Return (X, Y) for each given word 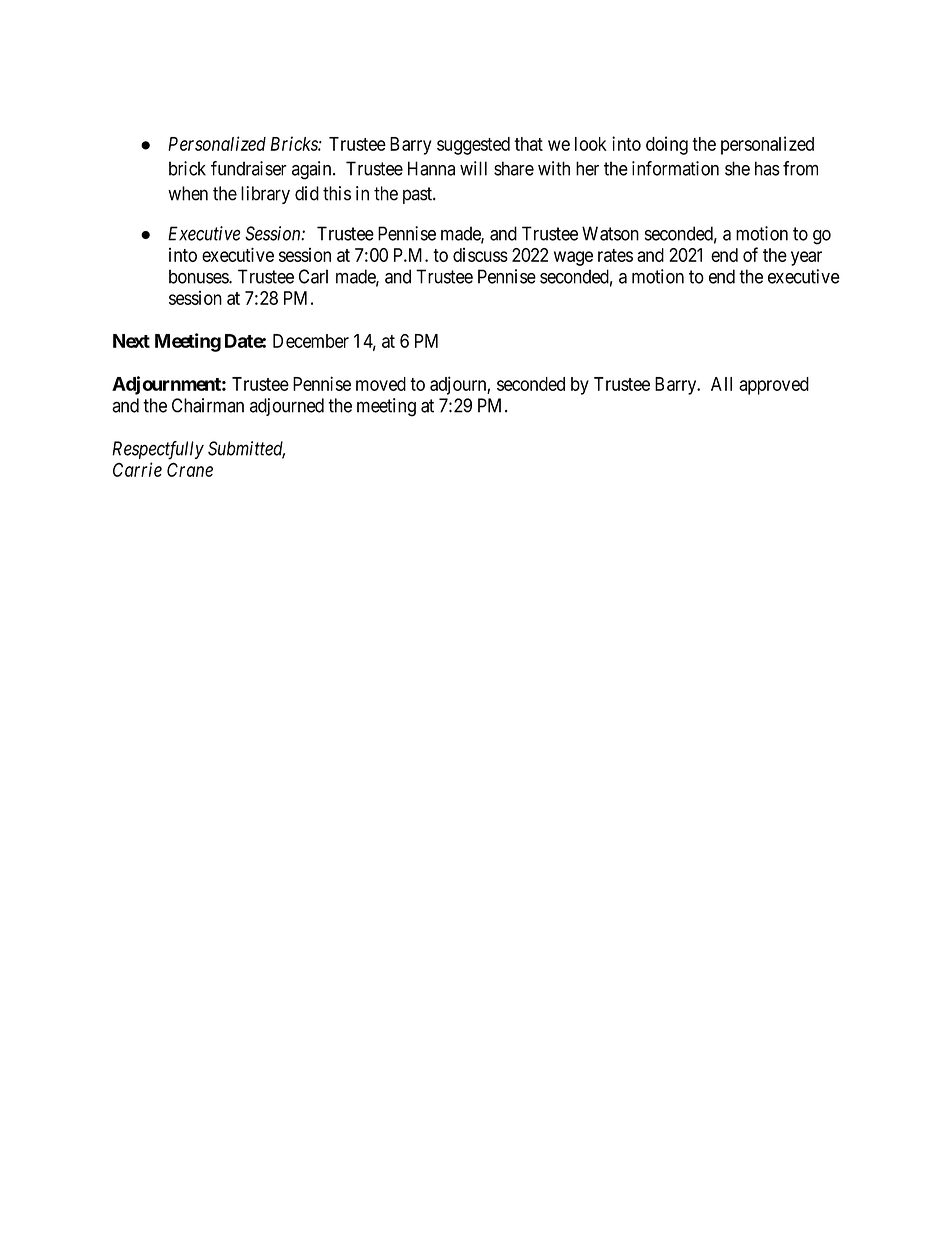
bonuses (199, 276)
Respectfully (158, 450)
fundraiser (249, 168)
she (737, 168)
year (806, 258)
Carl (313, 276)
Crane (190, 469)
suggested (473, 146)
